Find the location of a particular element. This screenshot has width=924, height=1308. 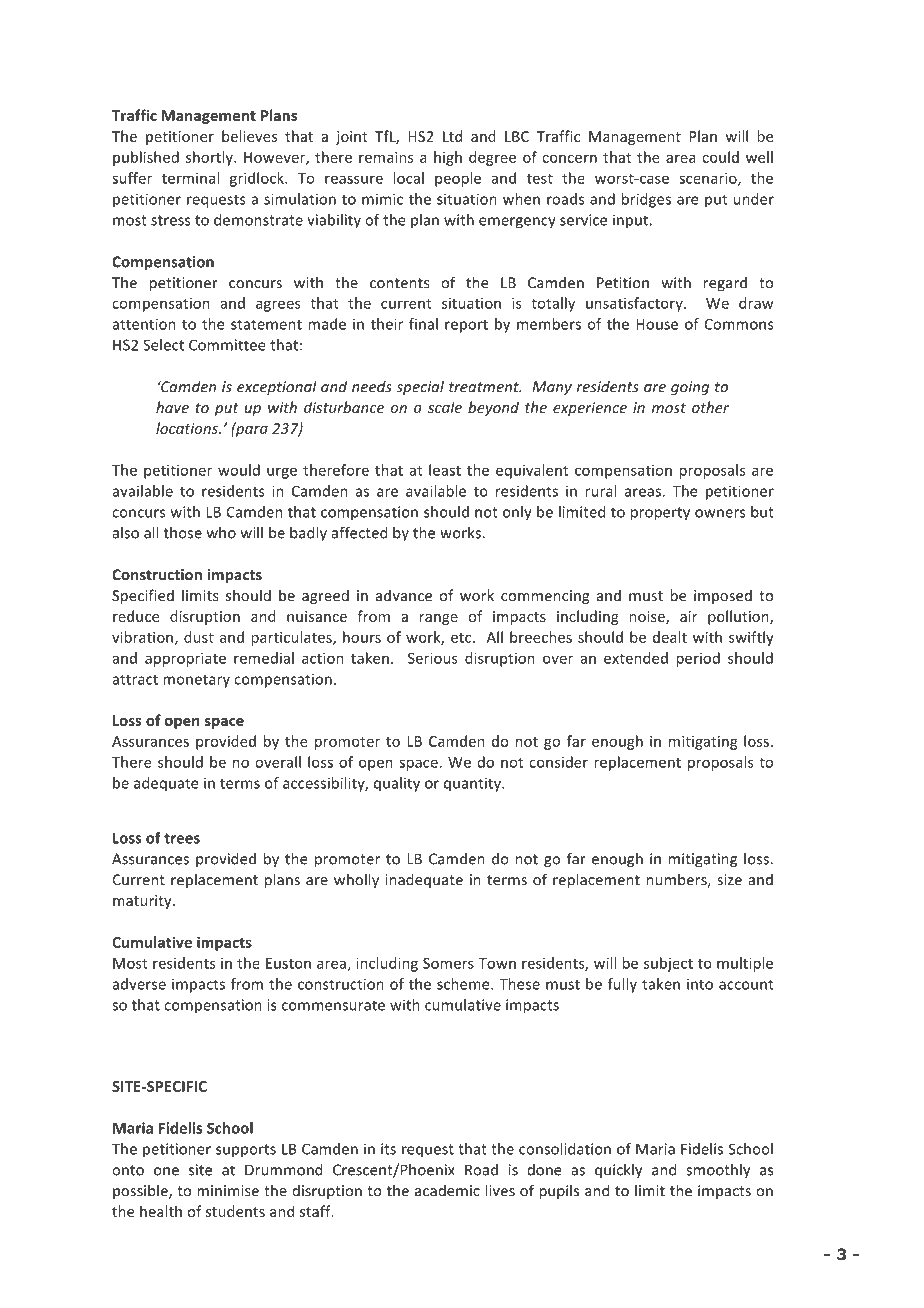

shortly is located at coordinates (210, 158).
